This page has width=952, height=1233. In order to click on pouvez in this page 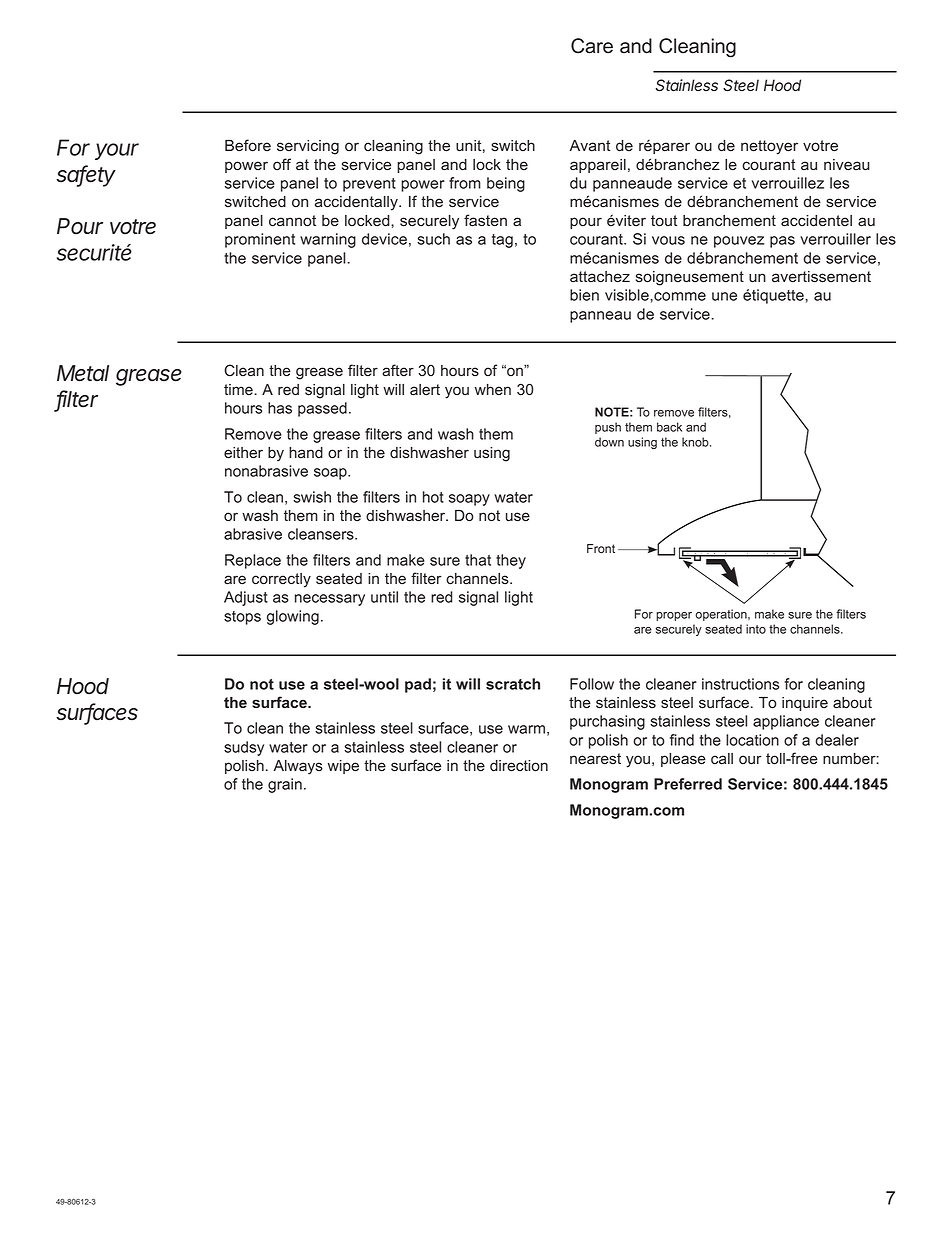, I will do `click(739, 242)`.
